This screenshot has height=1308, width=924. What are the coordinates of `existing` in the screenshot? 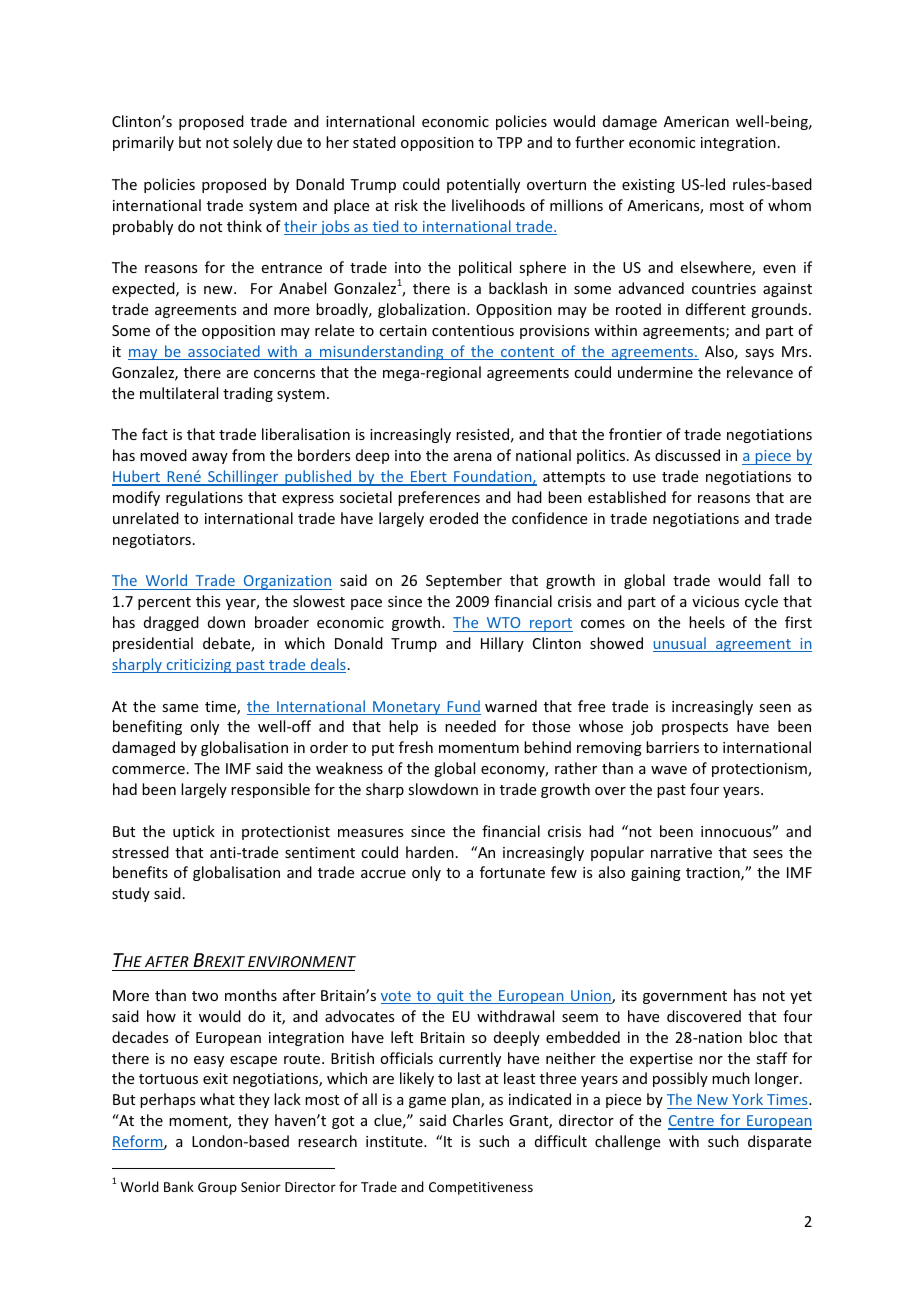 It's located at (648, 186).
